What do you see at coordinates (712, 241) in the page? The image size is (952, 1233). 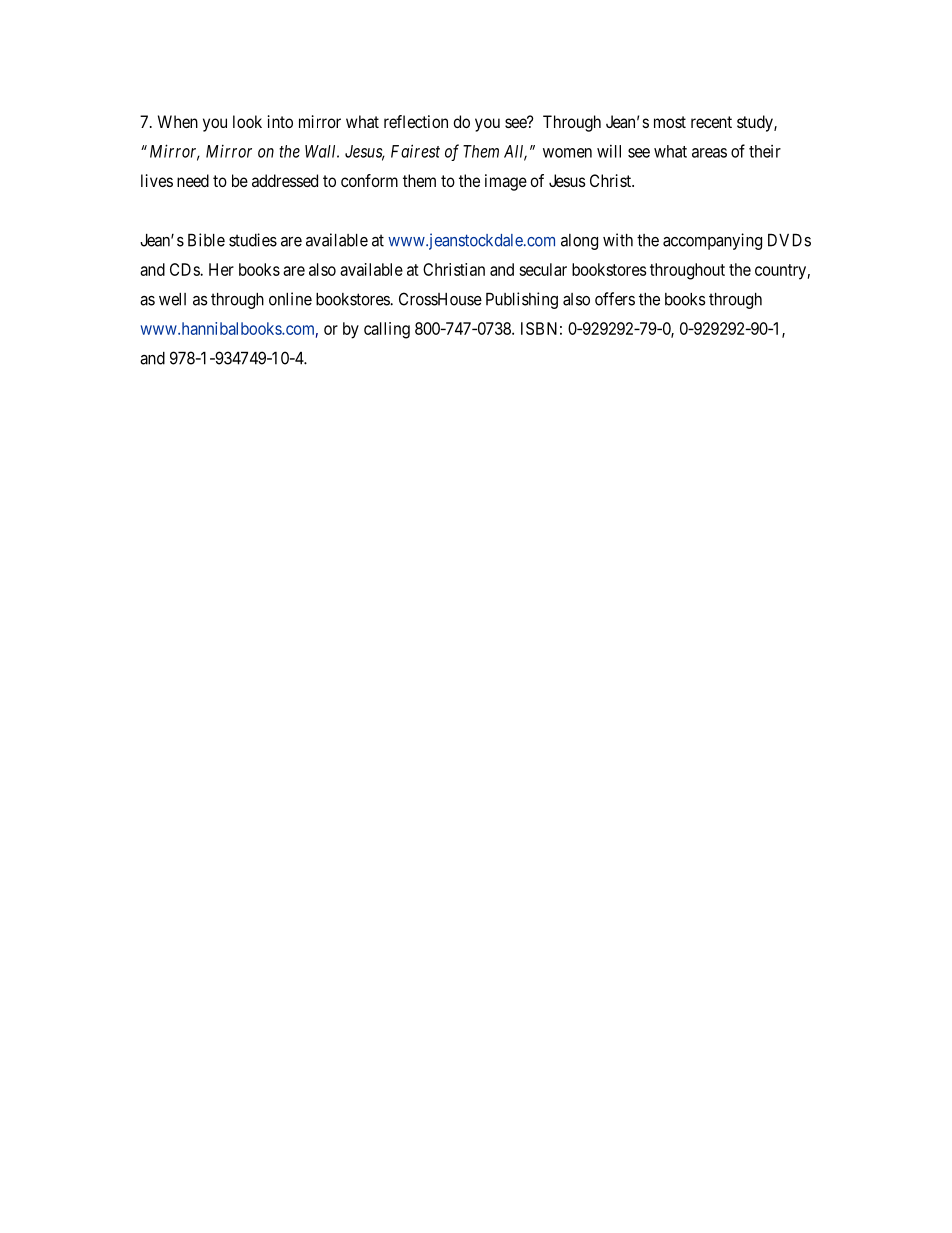 I see `accompanying` at bounding box center [712, 241].
